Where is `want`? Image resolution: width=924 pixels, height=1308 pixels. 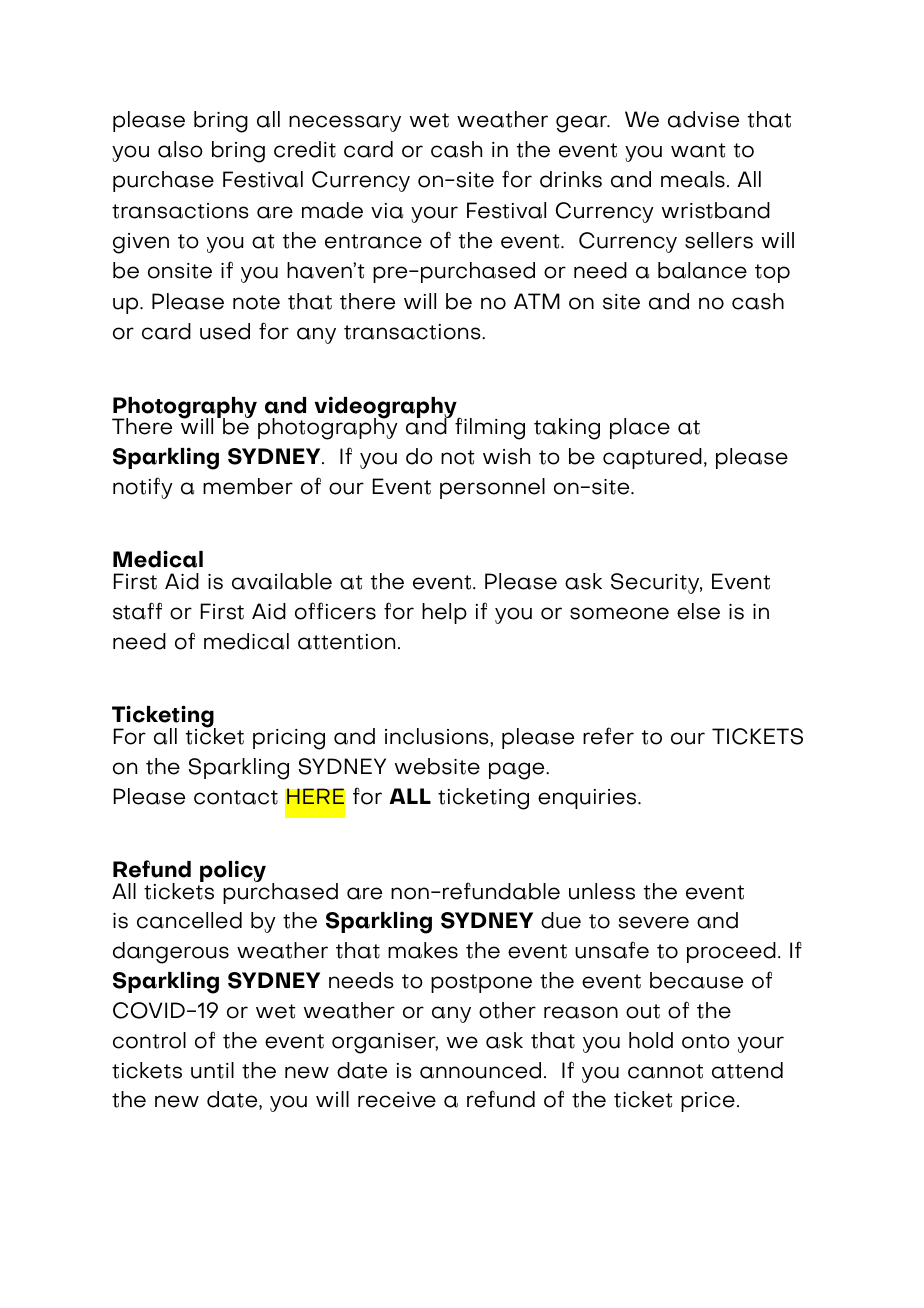
want is located at coordinates (698, 150).
